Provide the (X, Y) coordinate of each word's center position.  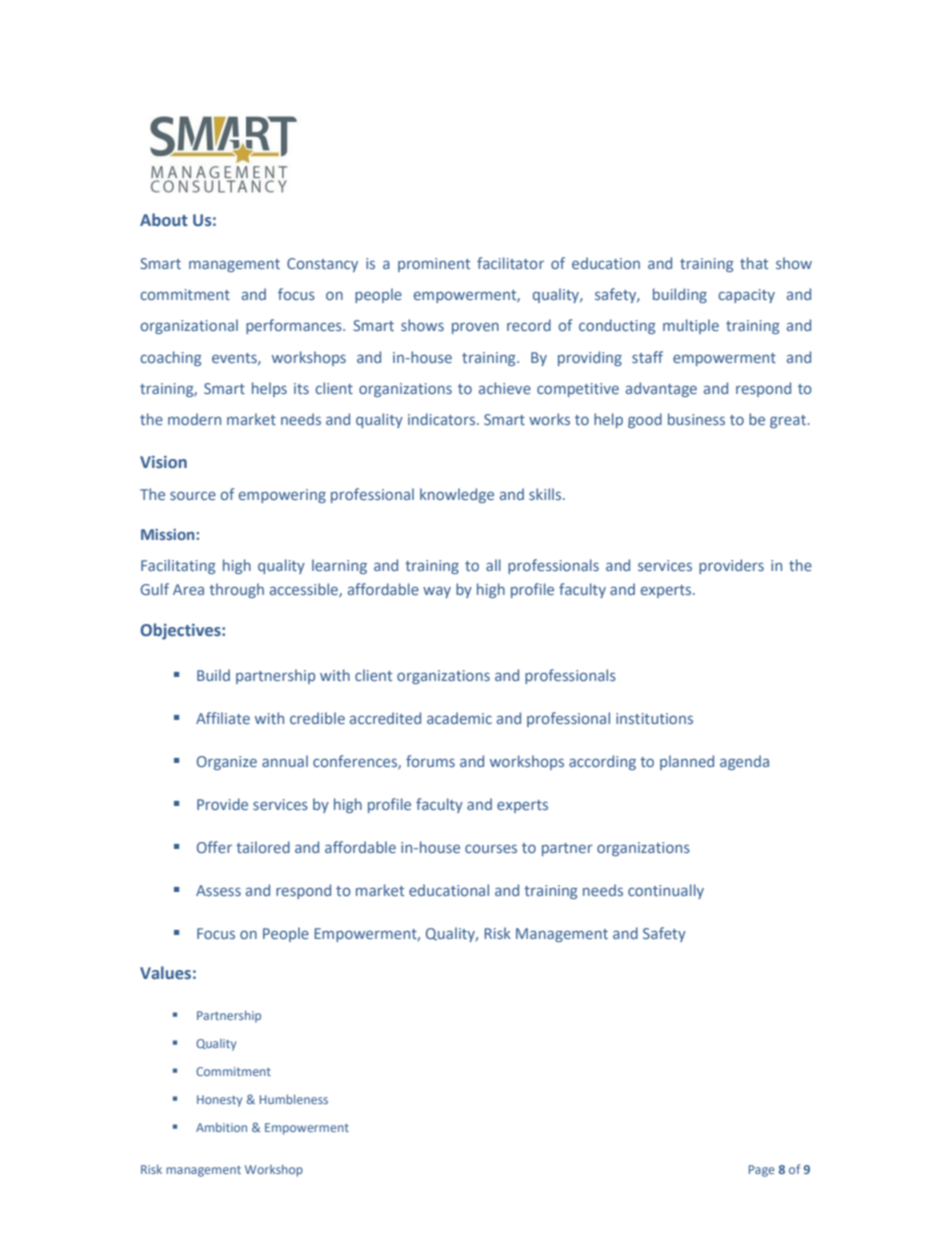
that (754, 263)
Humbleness (294, 1099)
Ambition (221, 1127)
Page (761, 1171)
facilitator (510, 263)
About (164, 219)
